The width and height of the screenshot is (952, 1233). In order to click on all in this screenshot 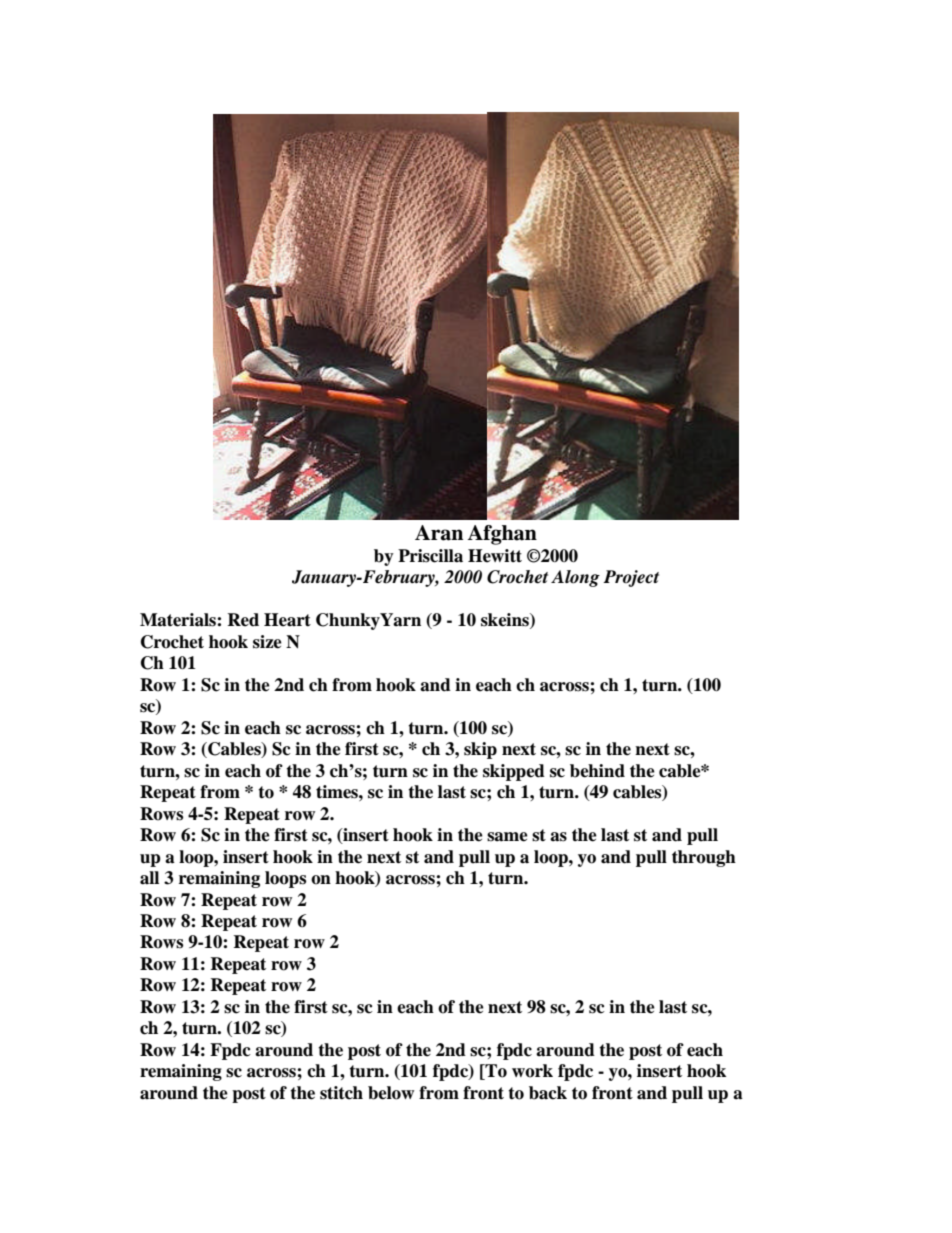, I will do `click(149, 878)`.
